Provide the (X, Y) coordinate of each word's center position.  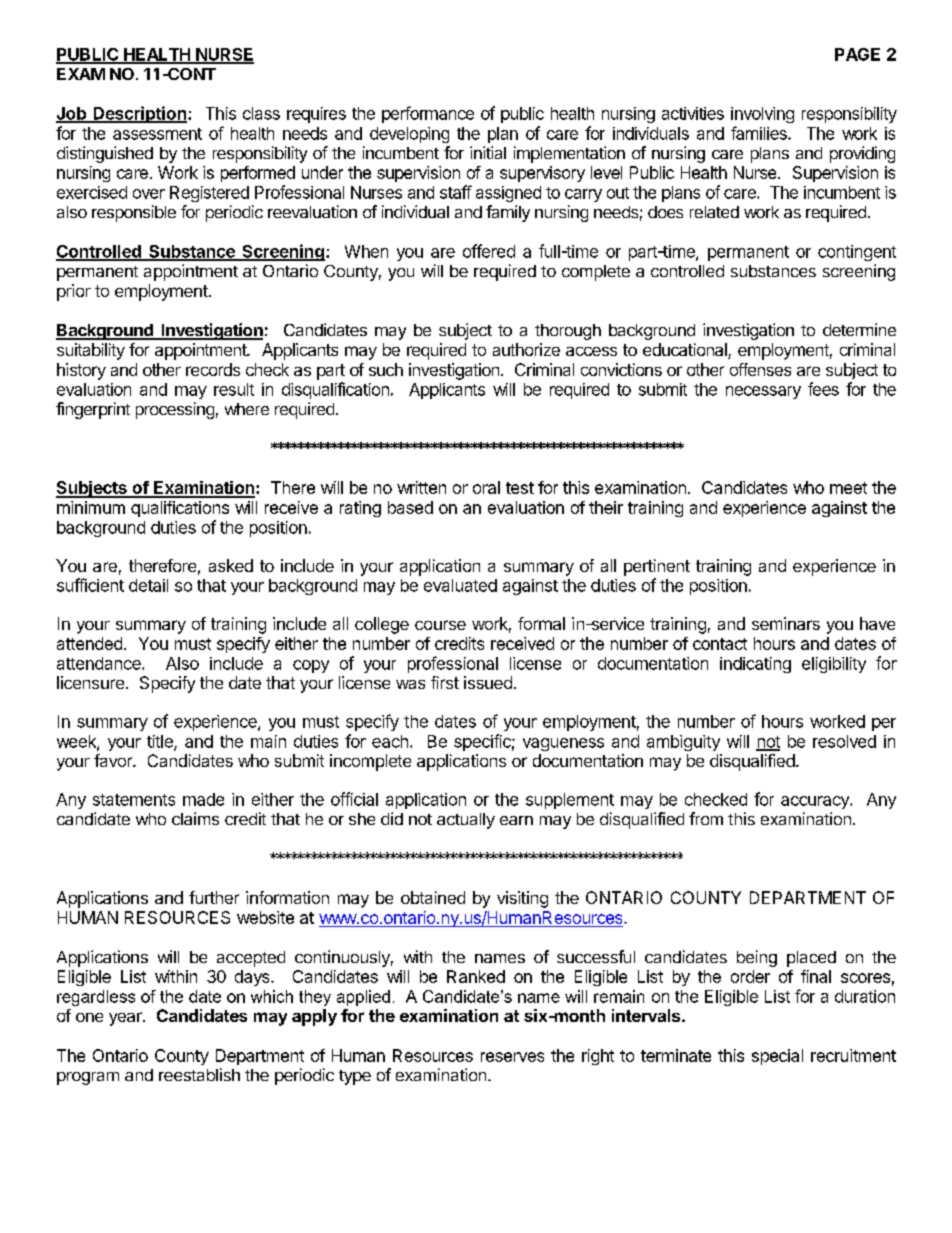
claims (195, 818)
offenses (760, 369)
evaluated (460, 585)
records (213, 369)
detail (148, 585)
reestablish (199, 1074)
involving (762, 115)
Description (139, 114)
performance (428, 114)
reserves (512, 1057)
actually (466, 821)
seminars (786, 623)
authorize (526, 349)
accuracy (816, 802)
